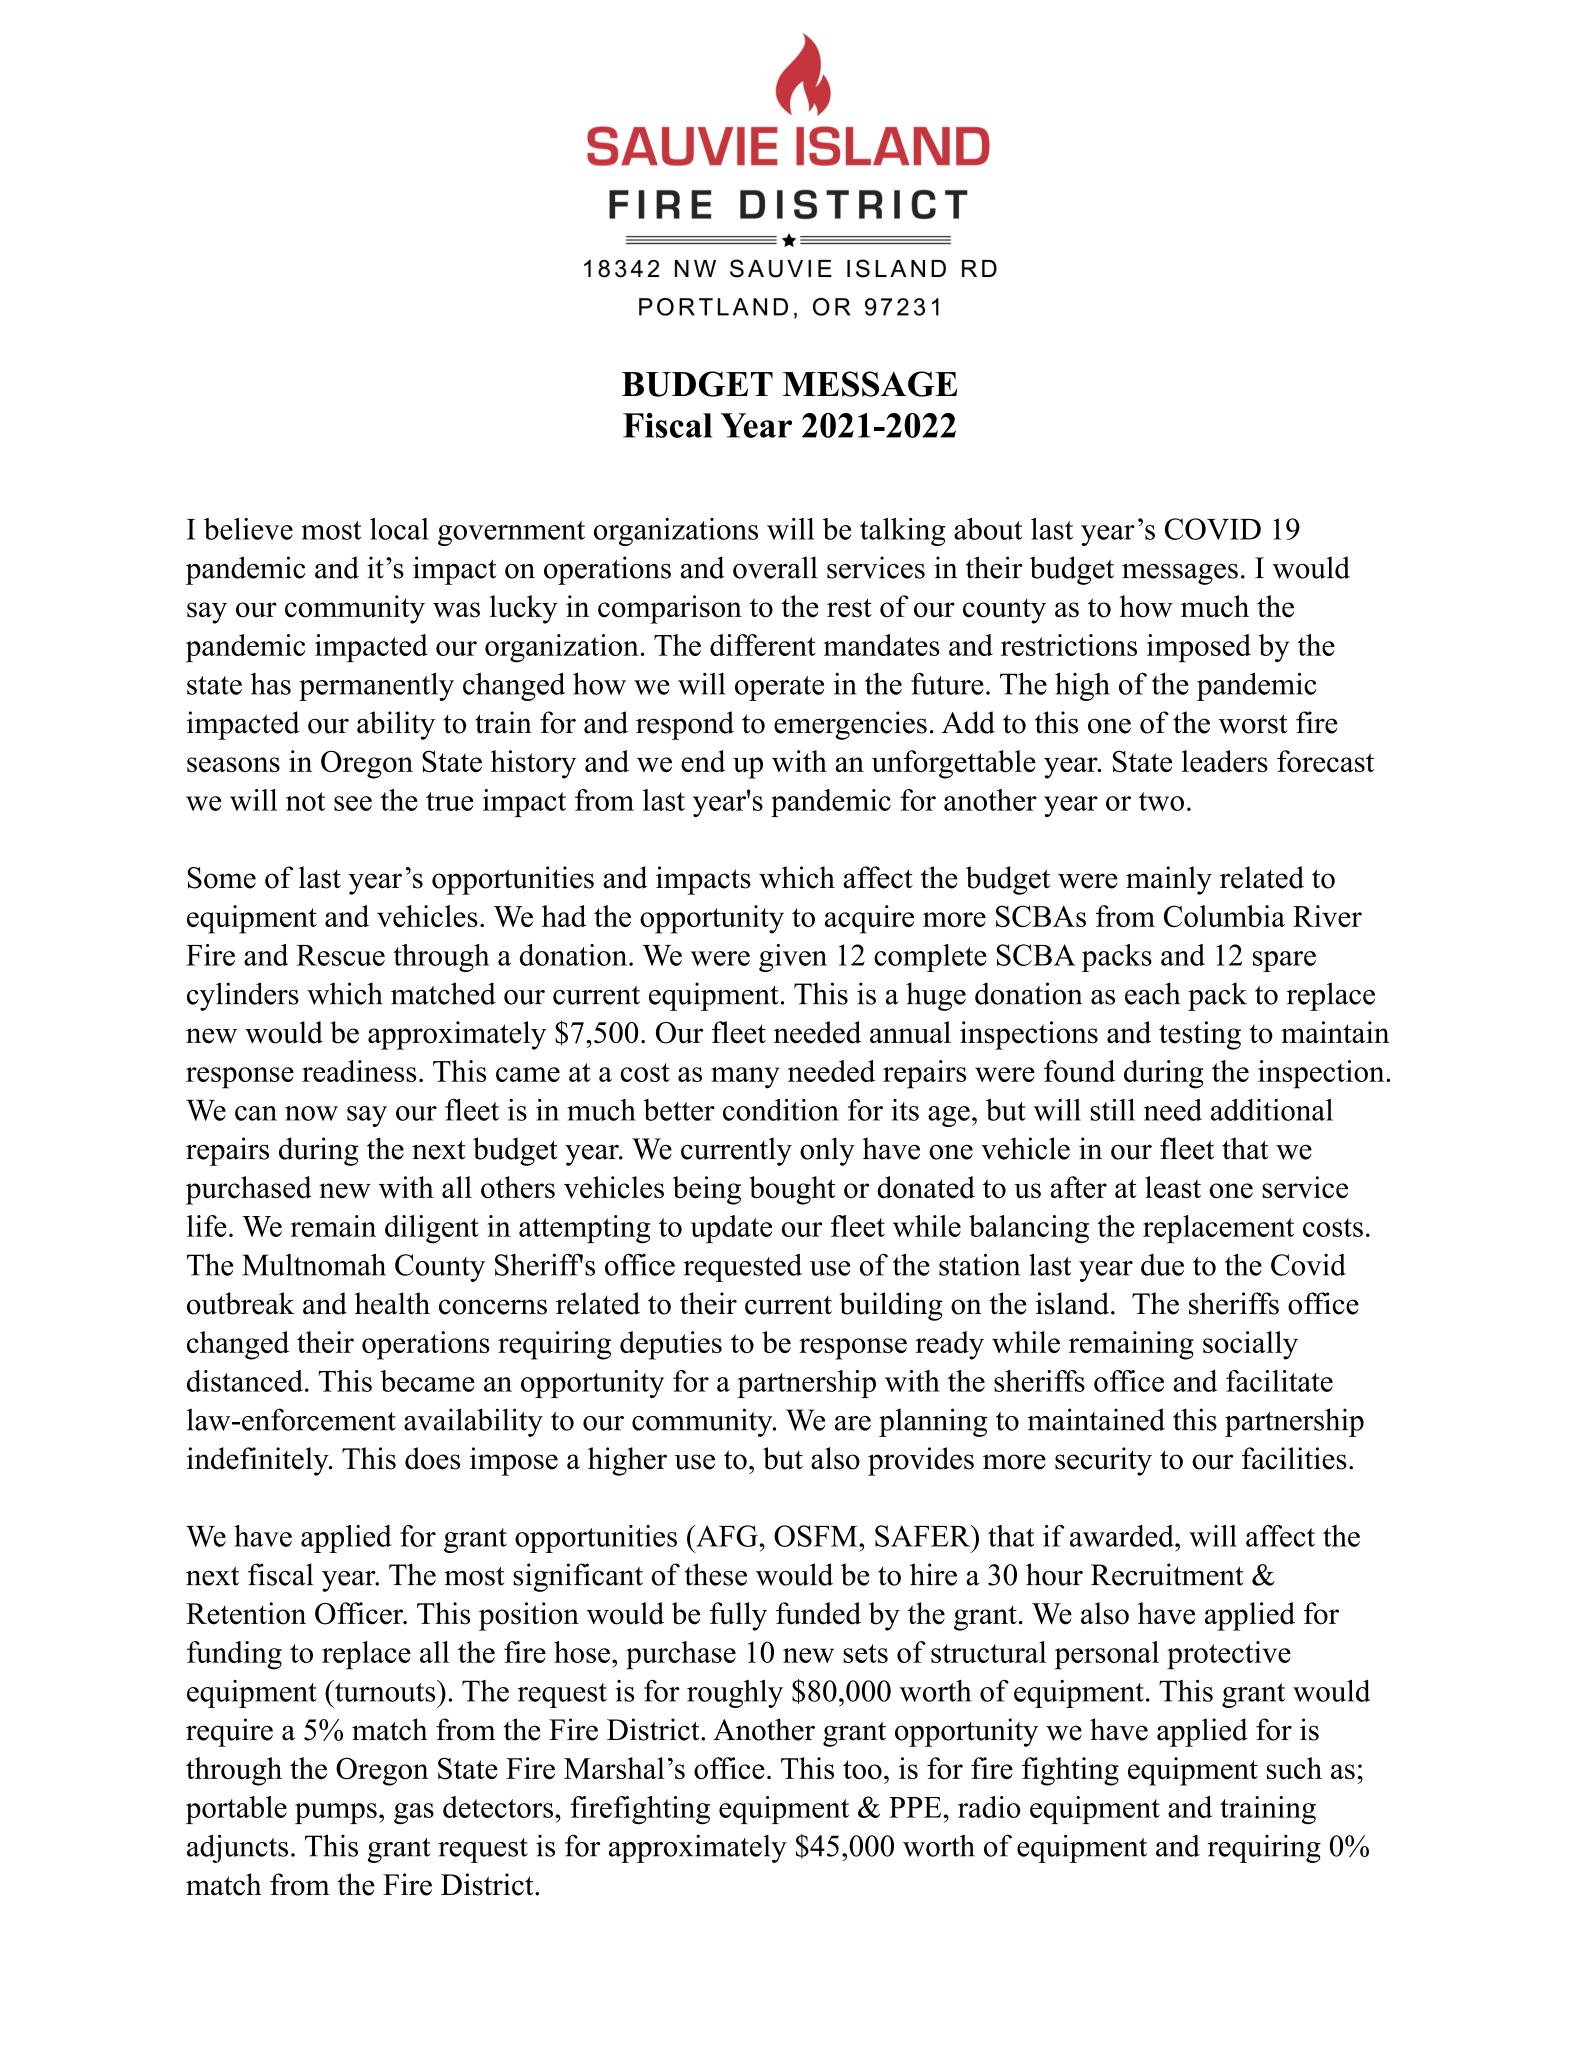 The width and height of the screenshot is (1580, 2045). What do you see at coordinates (1169, 880) in the screenshot?
I see `mainly` at bounding box center [1169, 880].
